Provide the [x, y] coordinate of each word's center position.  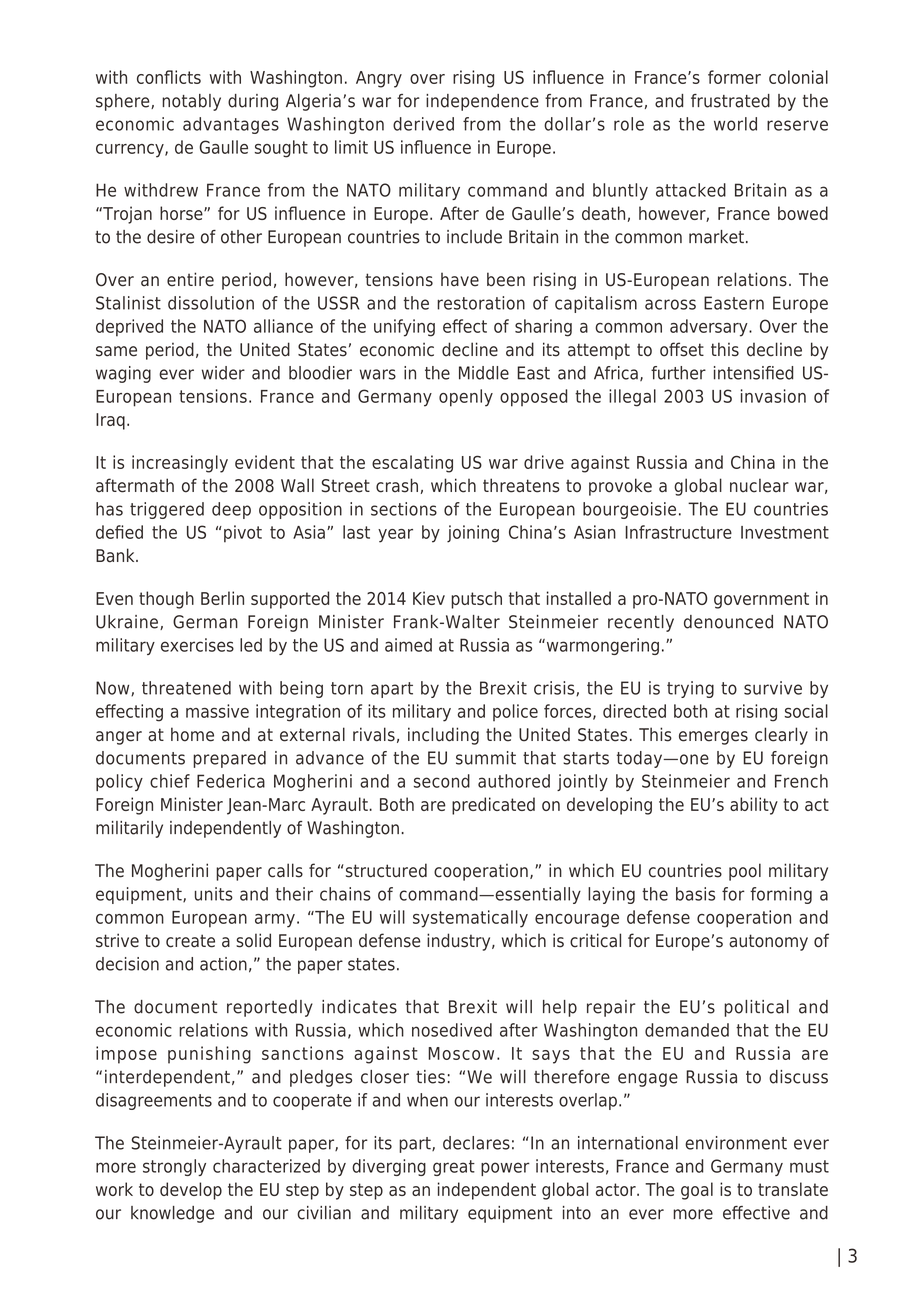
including [443, 736]
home [192, 734]
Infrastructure [678, 532]
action [223, 964]
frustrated [730, 101]
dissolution [211, 303]
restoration [481, 303]
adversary [710, 328]
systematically [470, 919]
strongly [174, 1167]
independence [482, 102]
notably [191, 102]
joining [473, 534]
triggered [167, 510]
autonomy [768, 942]
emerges [713, 738]
